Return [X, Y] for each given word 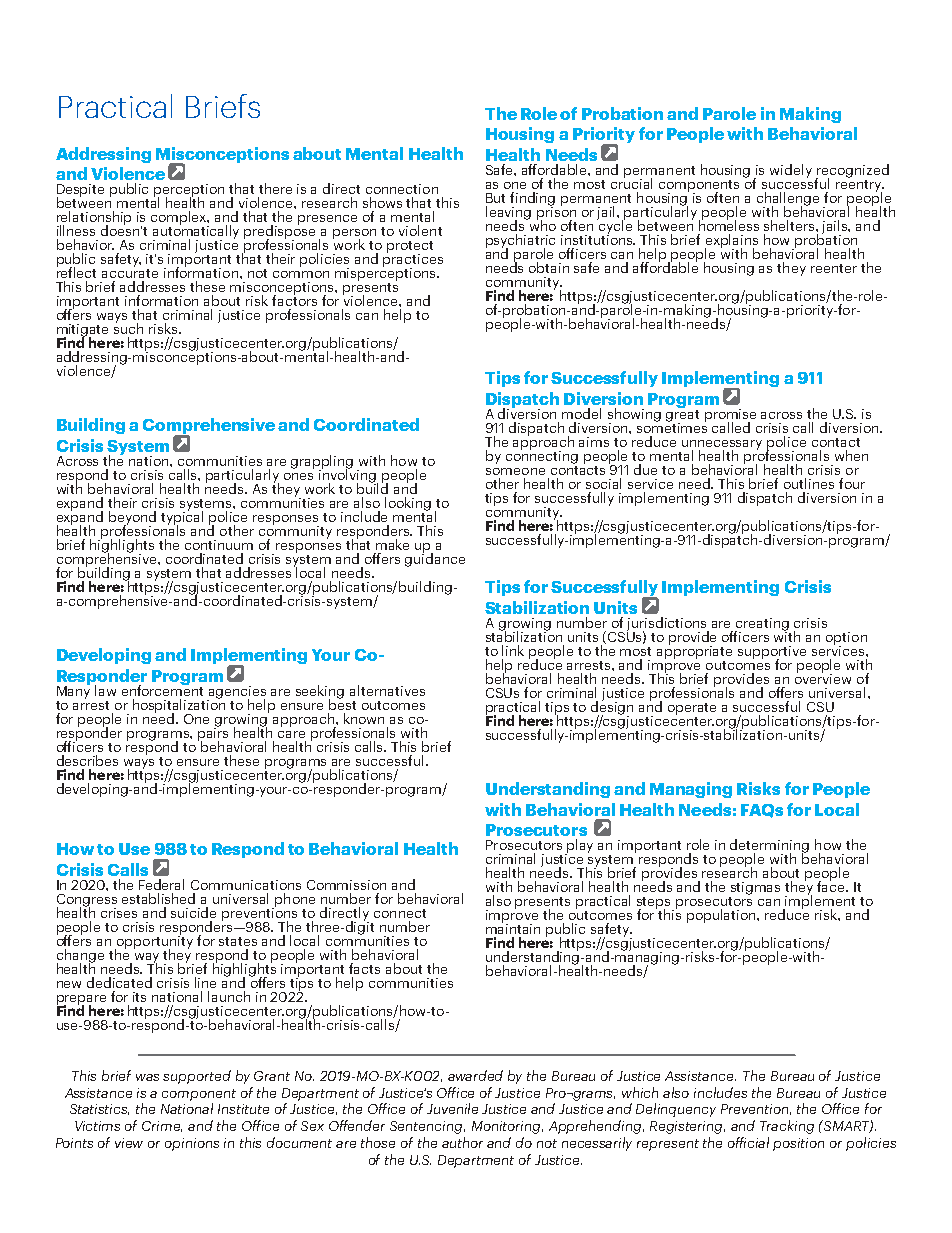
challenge [788, 200]
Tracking [787, 1127]
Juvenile [452, 1108]
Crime [162, 1126]
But [495, 198]
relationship [94, 219]
